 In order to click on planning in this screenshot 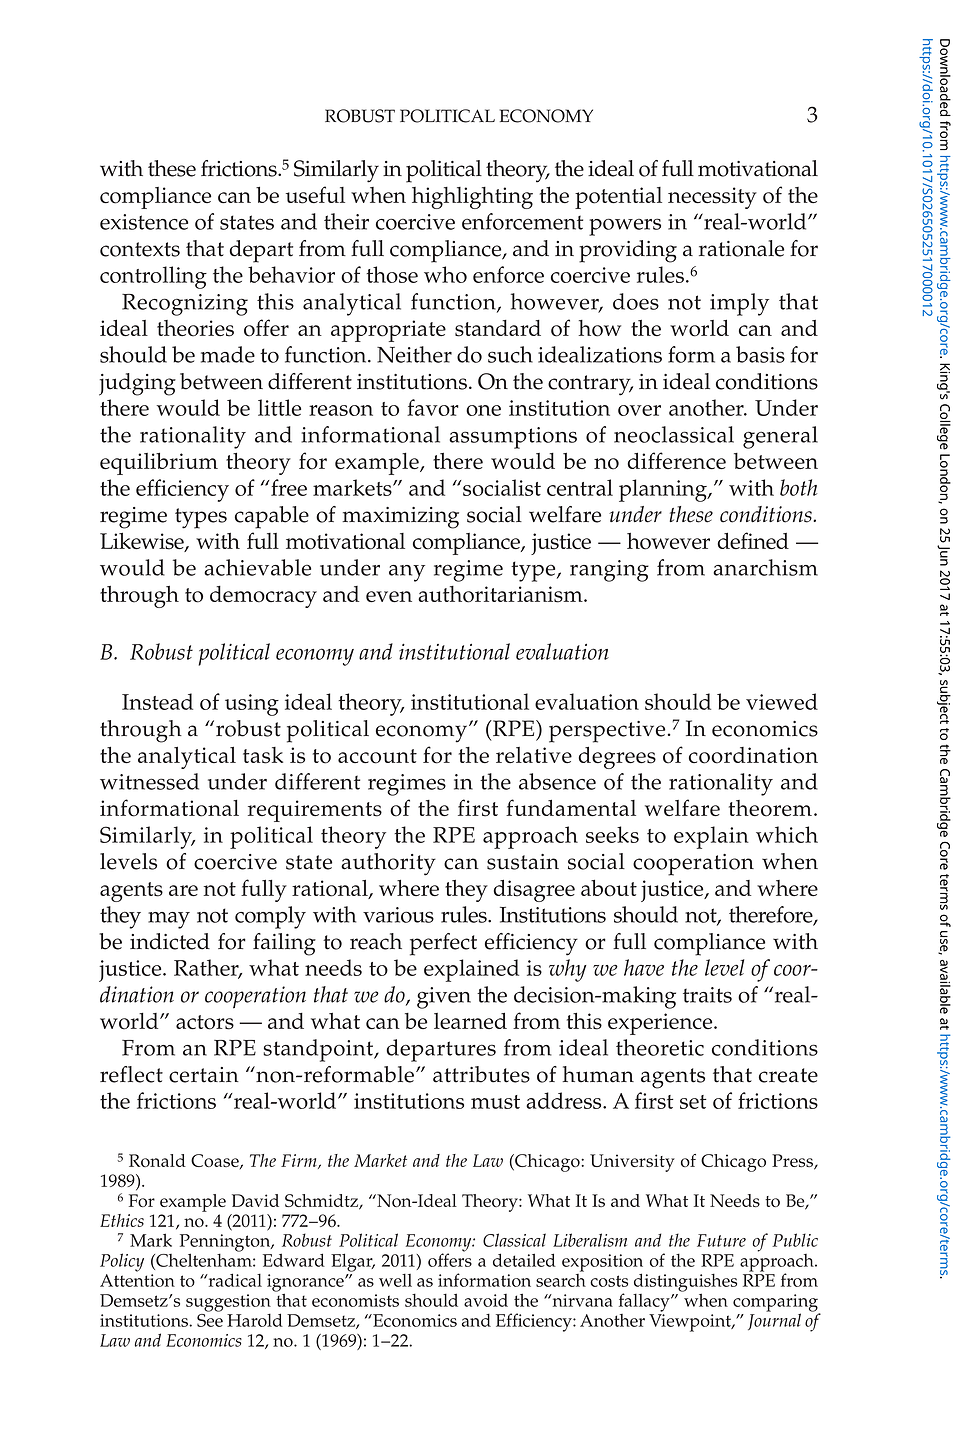, I will do `click(664, 490)`.
